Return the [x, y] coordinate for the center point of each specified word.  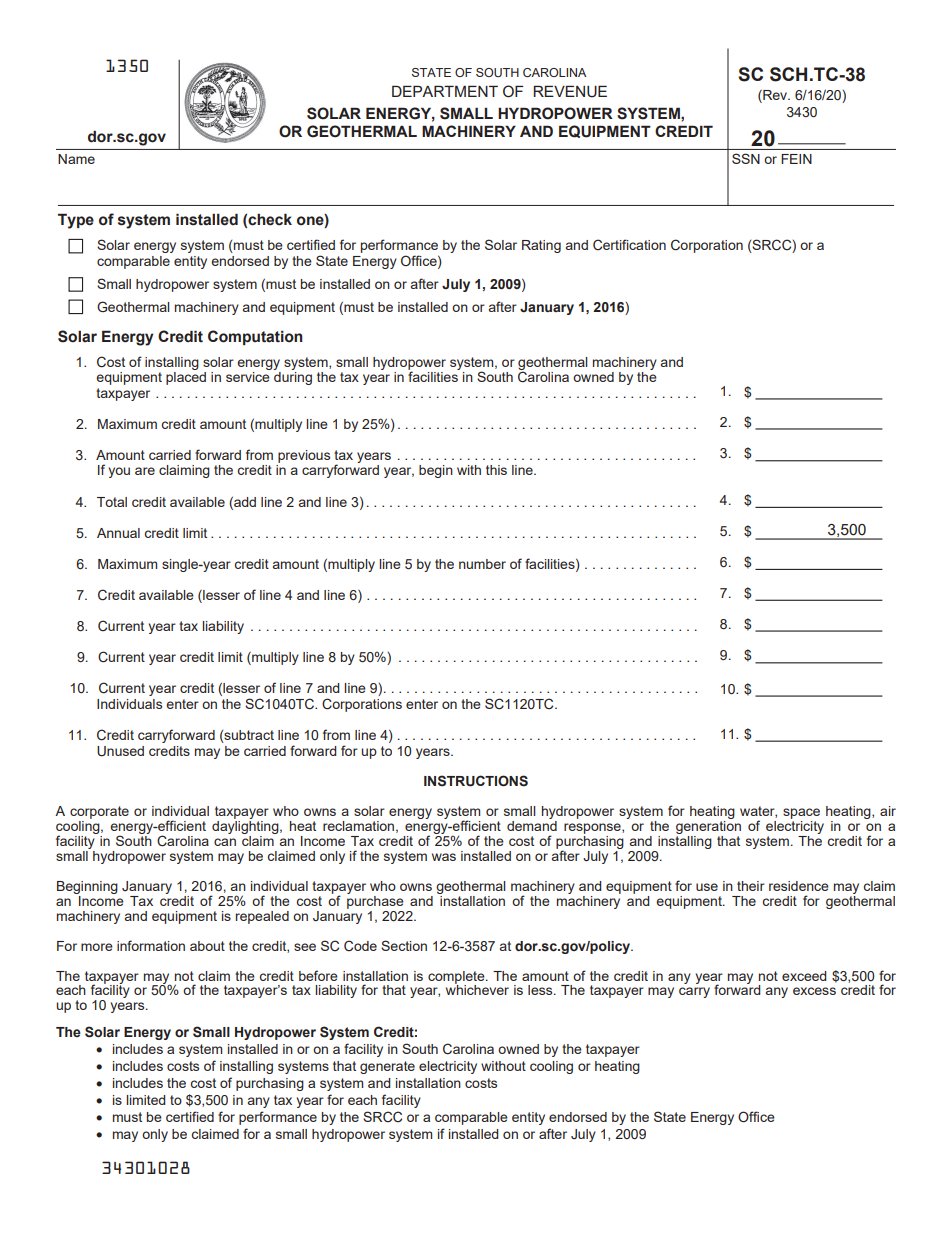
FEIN [796, 159]
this [496, 470]
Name [76, 159]
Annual [118, 533]
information [151, 945]
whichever [477, 989]
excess [814, 991]
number [482, 564]
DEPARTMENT [445, 91]
